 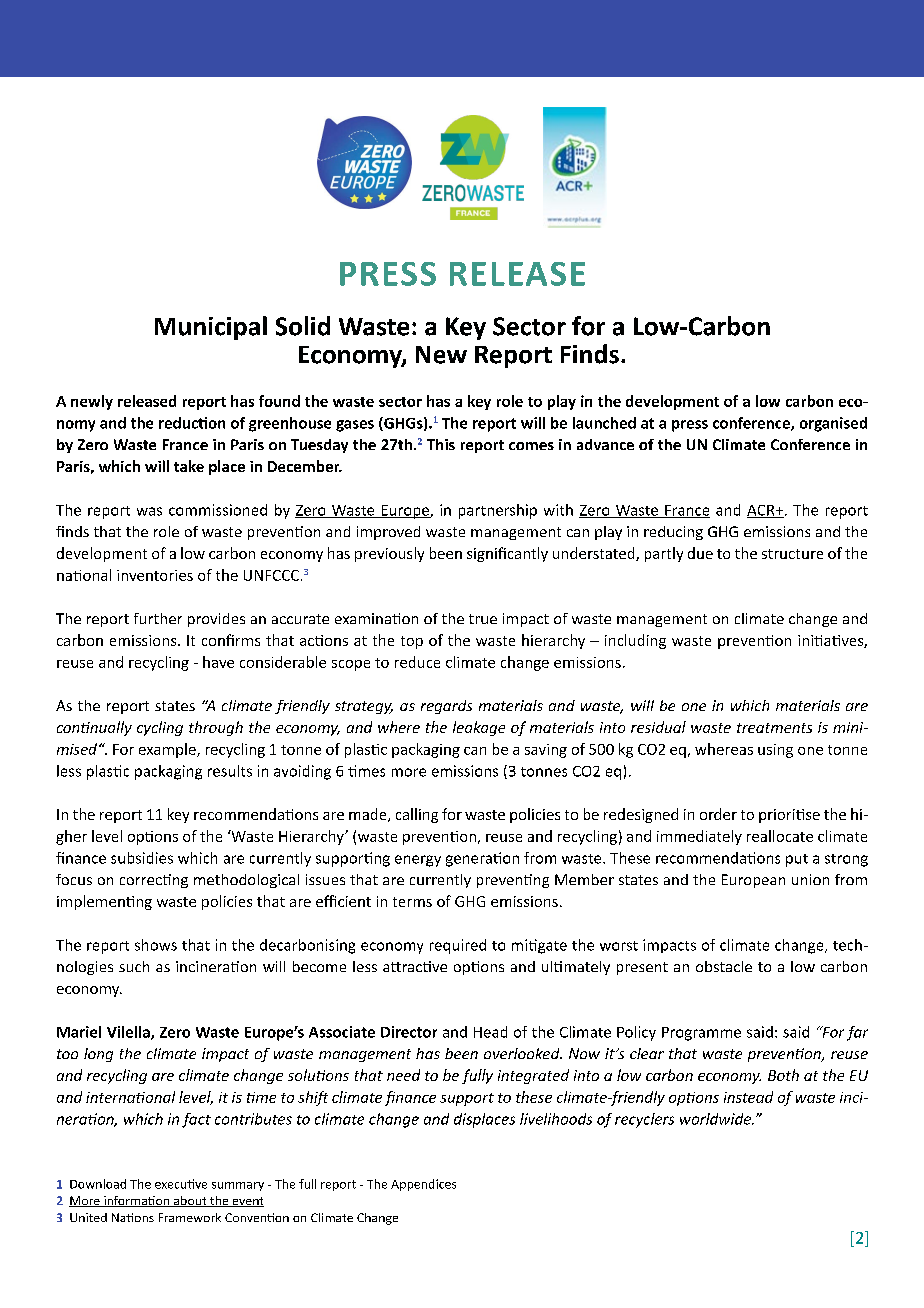 I want to click on executive, so click(x=181, y=1184).
